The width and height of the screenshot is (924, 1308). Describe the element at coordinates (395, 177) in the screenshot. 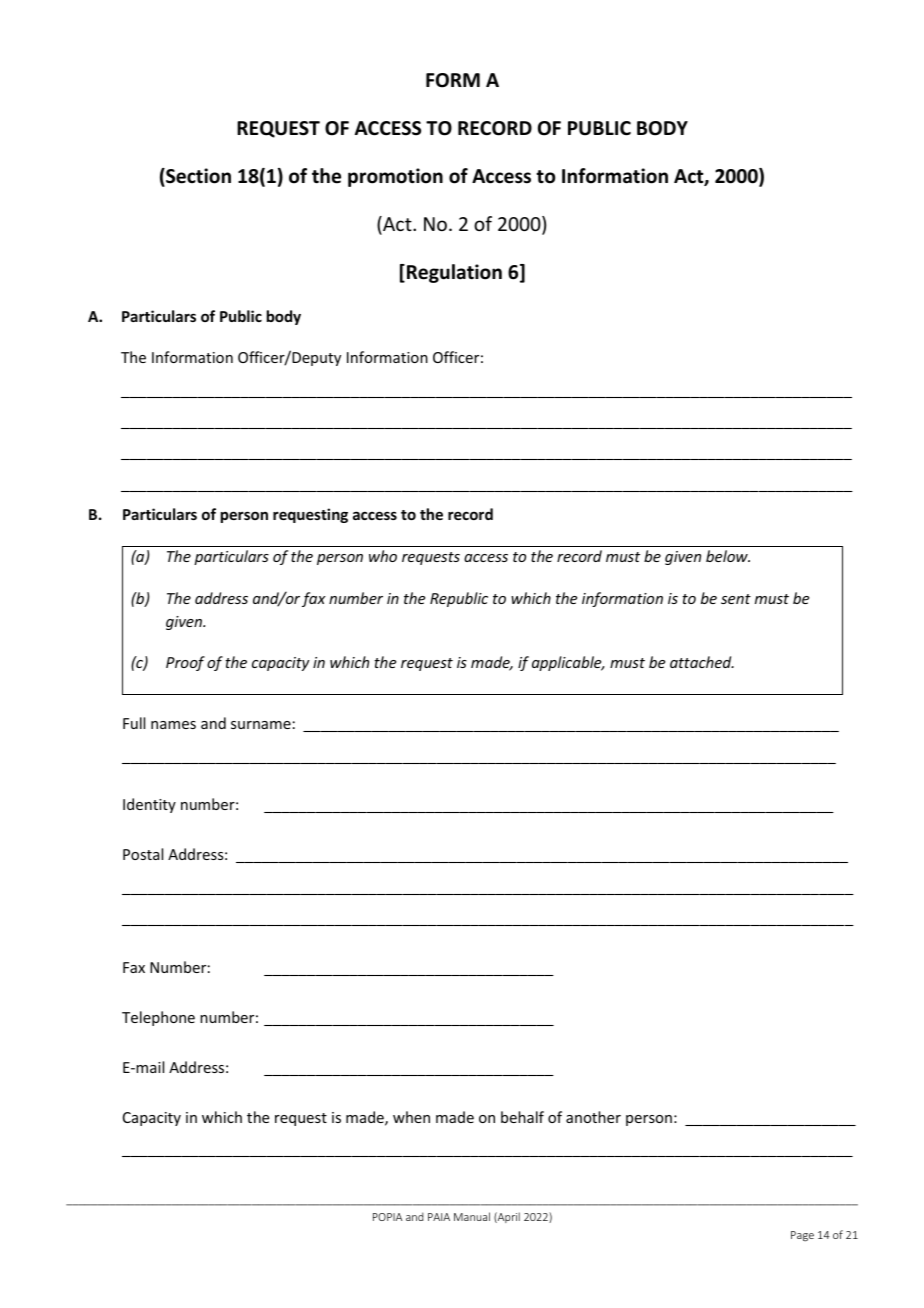

I see `promotion` at that location.
